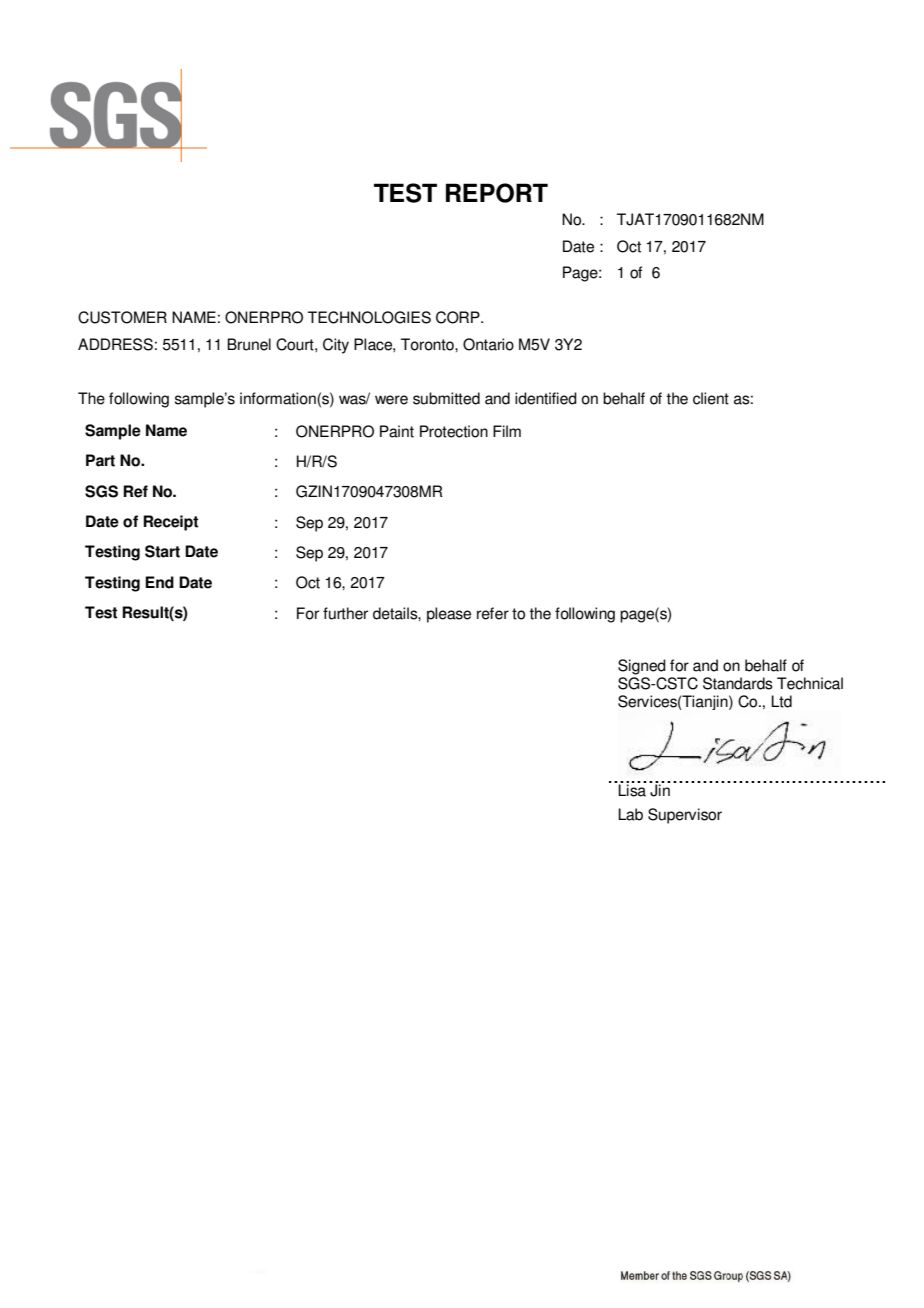 This screenshot has height=1308, width=924. I want to click on Receipt, so click(170, 523).
